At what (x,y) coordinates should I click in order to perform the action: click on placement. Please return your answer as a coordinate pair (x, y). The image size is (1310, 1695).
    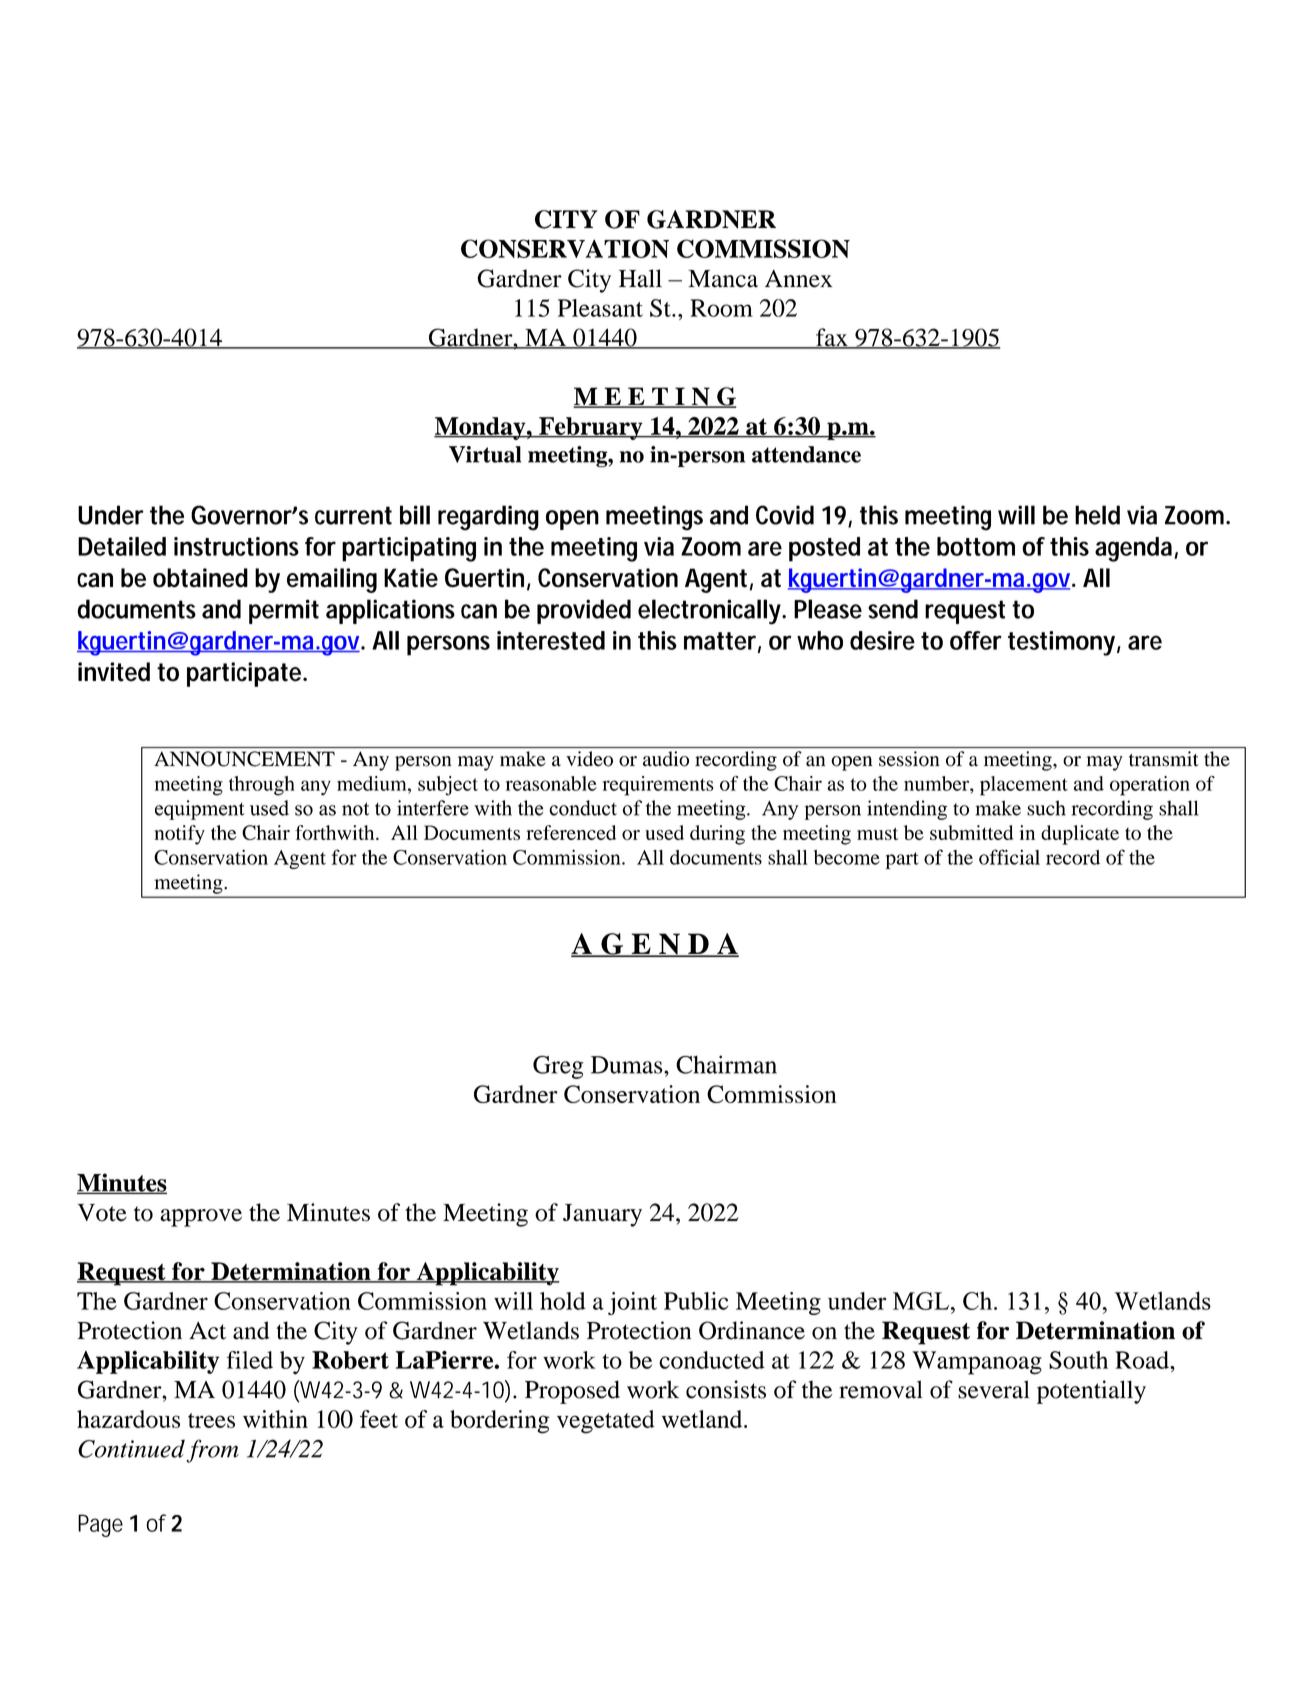
    Looking at the image, I should click on (1024, 786).
